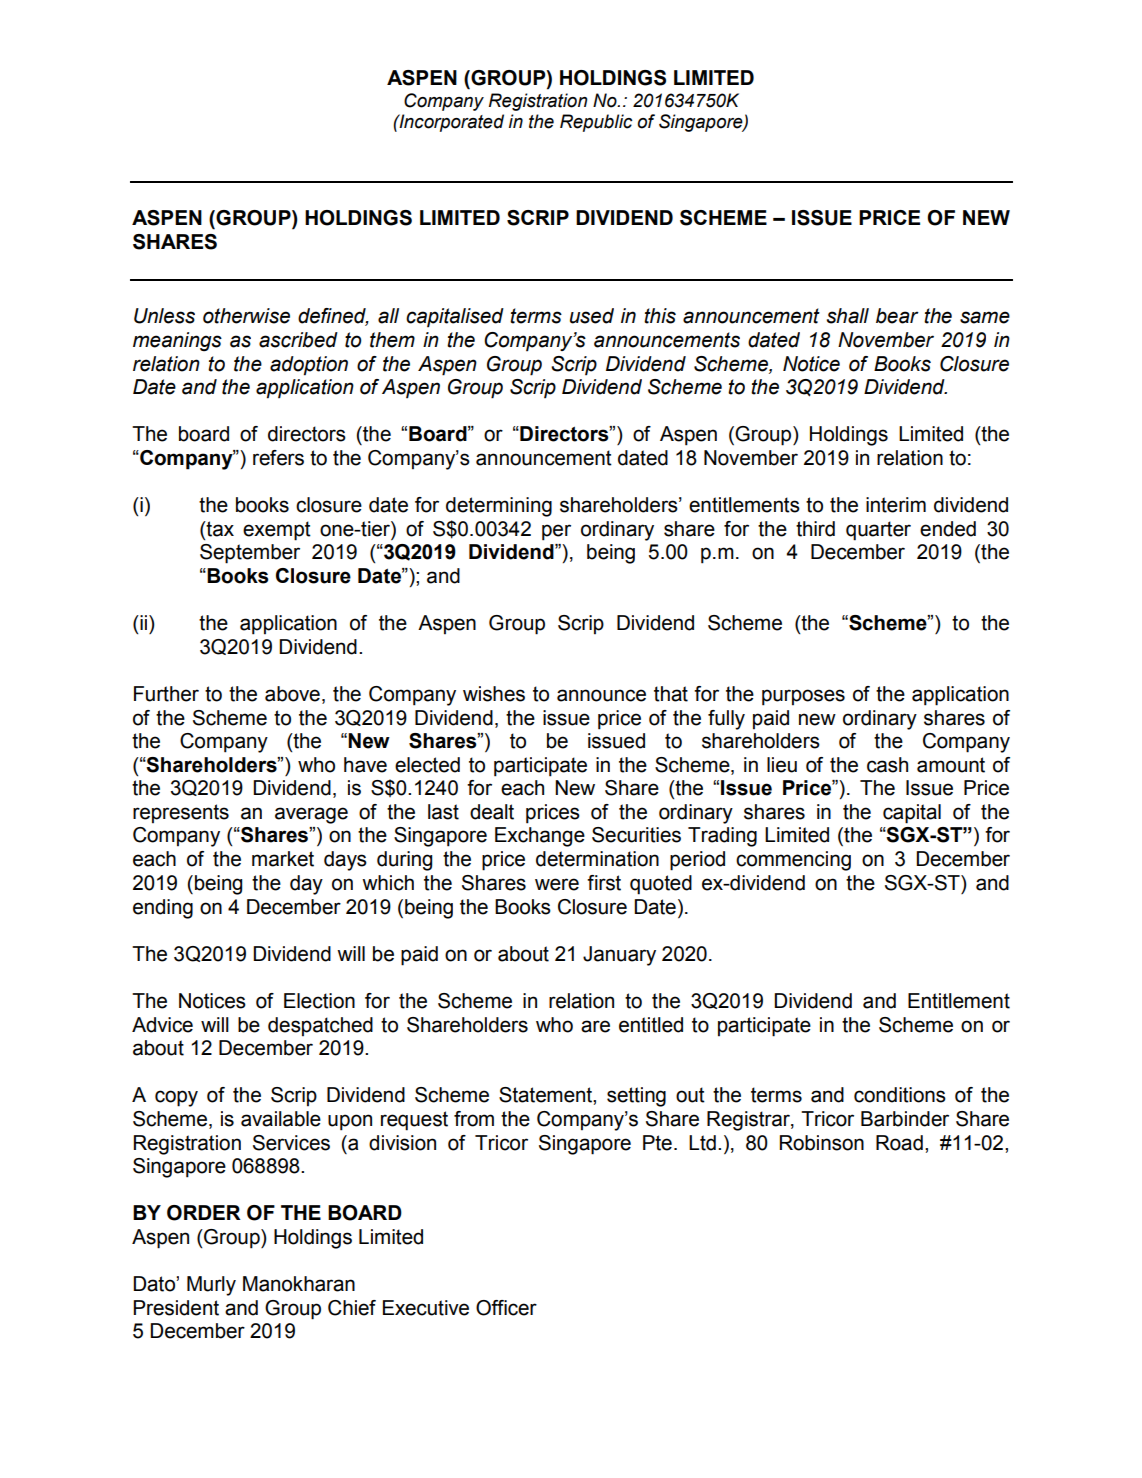 The height and width of the screenshot is (1478, 1142). I want to click on cash, so click(887, 765).
